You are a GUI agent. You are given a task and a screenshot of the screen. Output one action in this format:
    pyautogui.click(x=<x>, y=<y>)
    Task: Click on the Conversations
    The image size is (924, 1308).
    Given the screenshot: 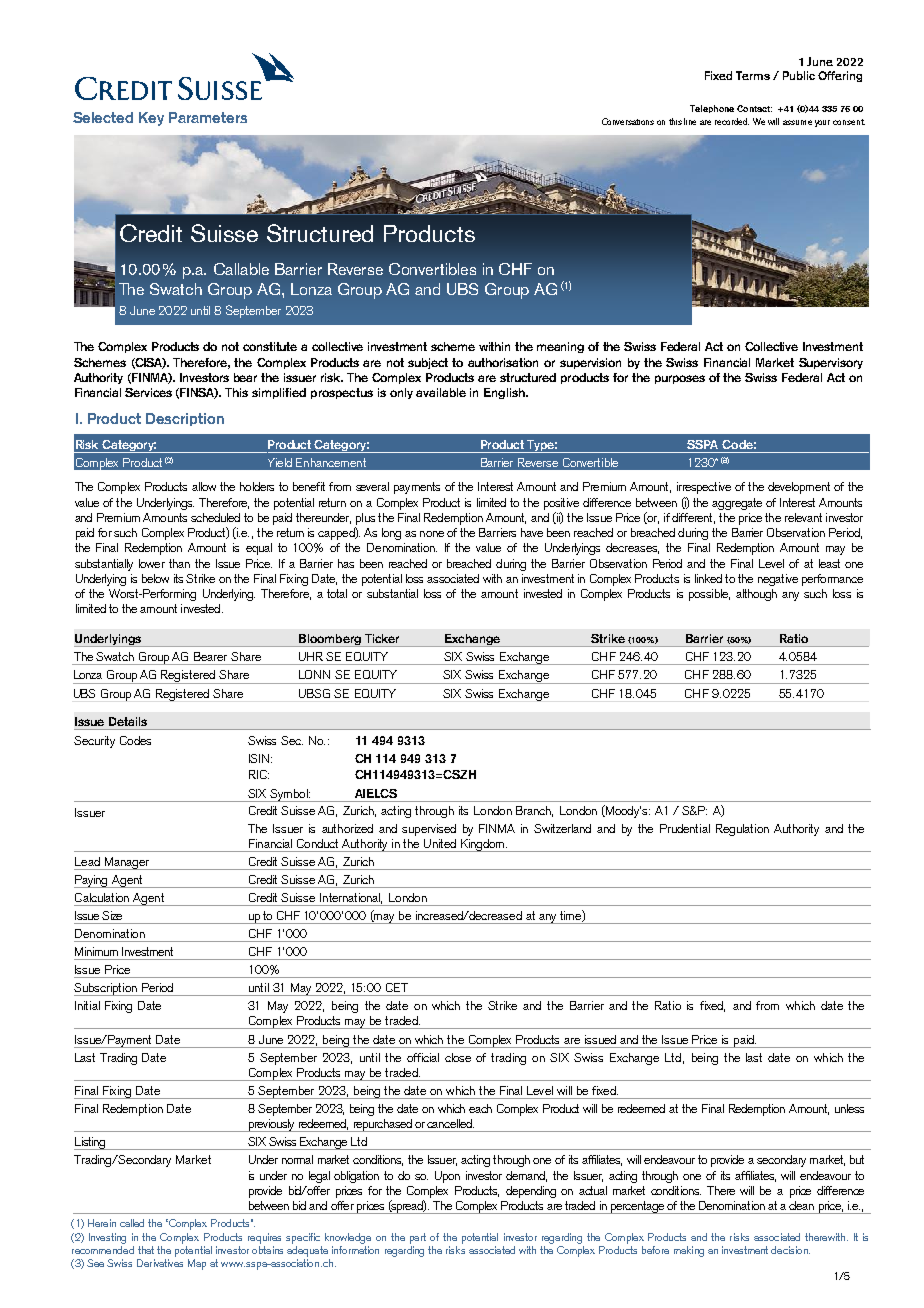 What is the action you would take?
    pyautogui.click(x=628, y=121)
